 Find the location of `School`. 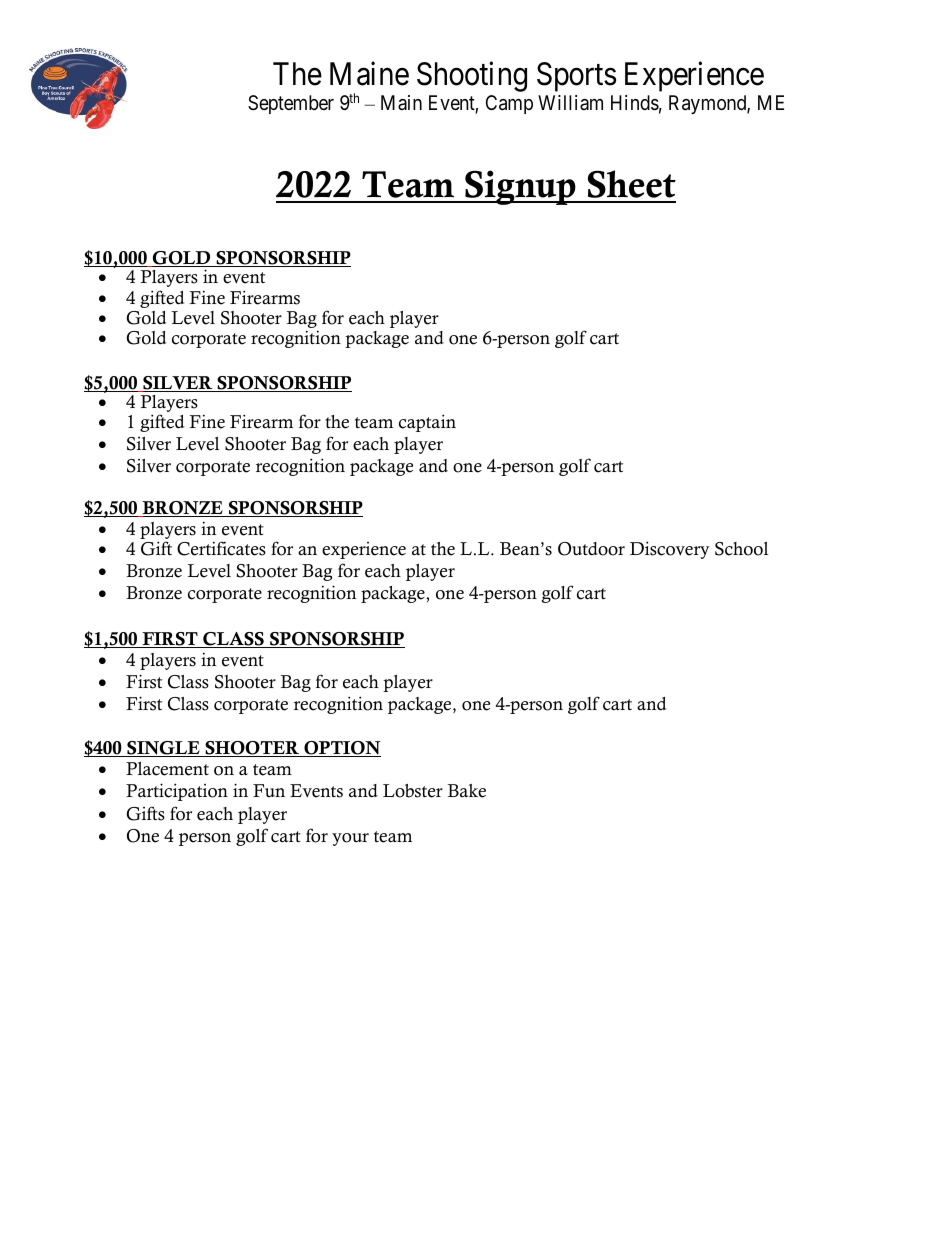

School is located at coordinates (741, 549).
